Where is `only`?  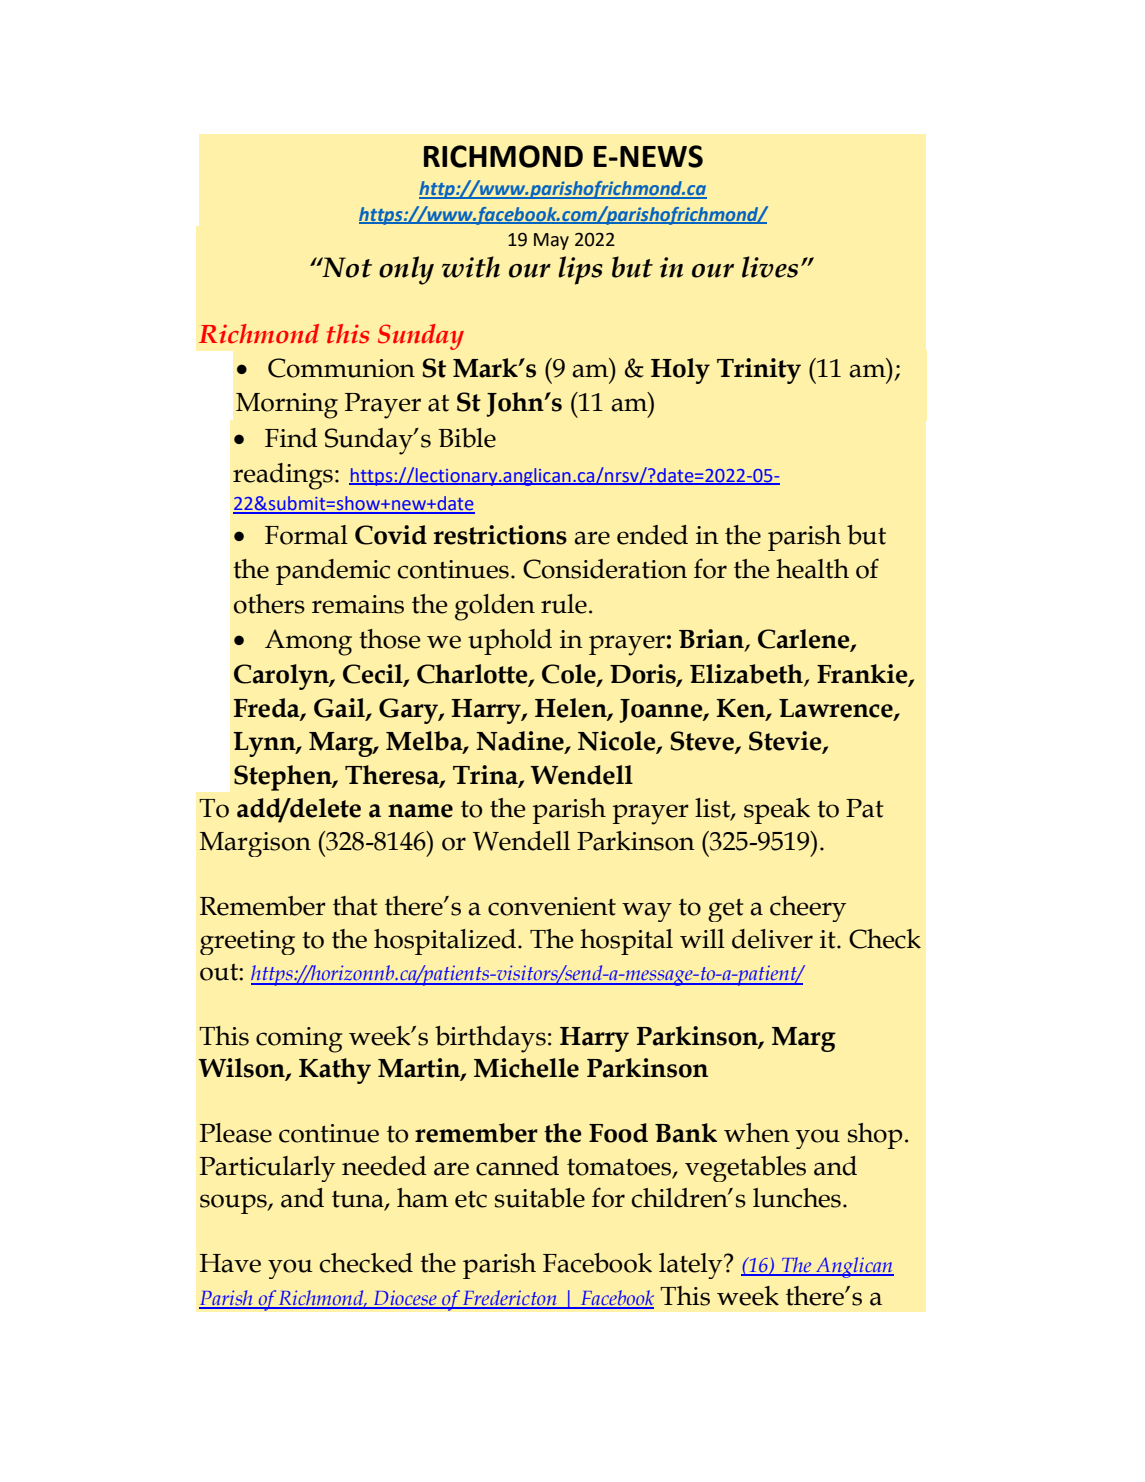 only is located at coordinates (406, 270).
